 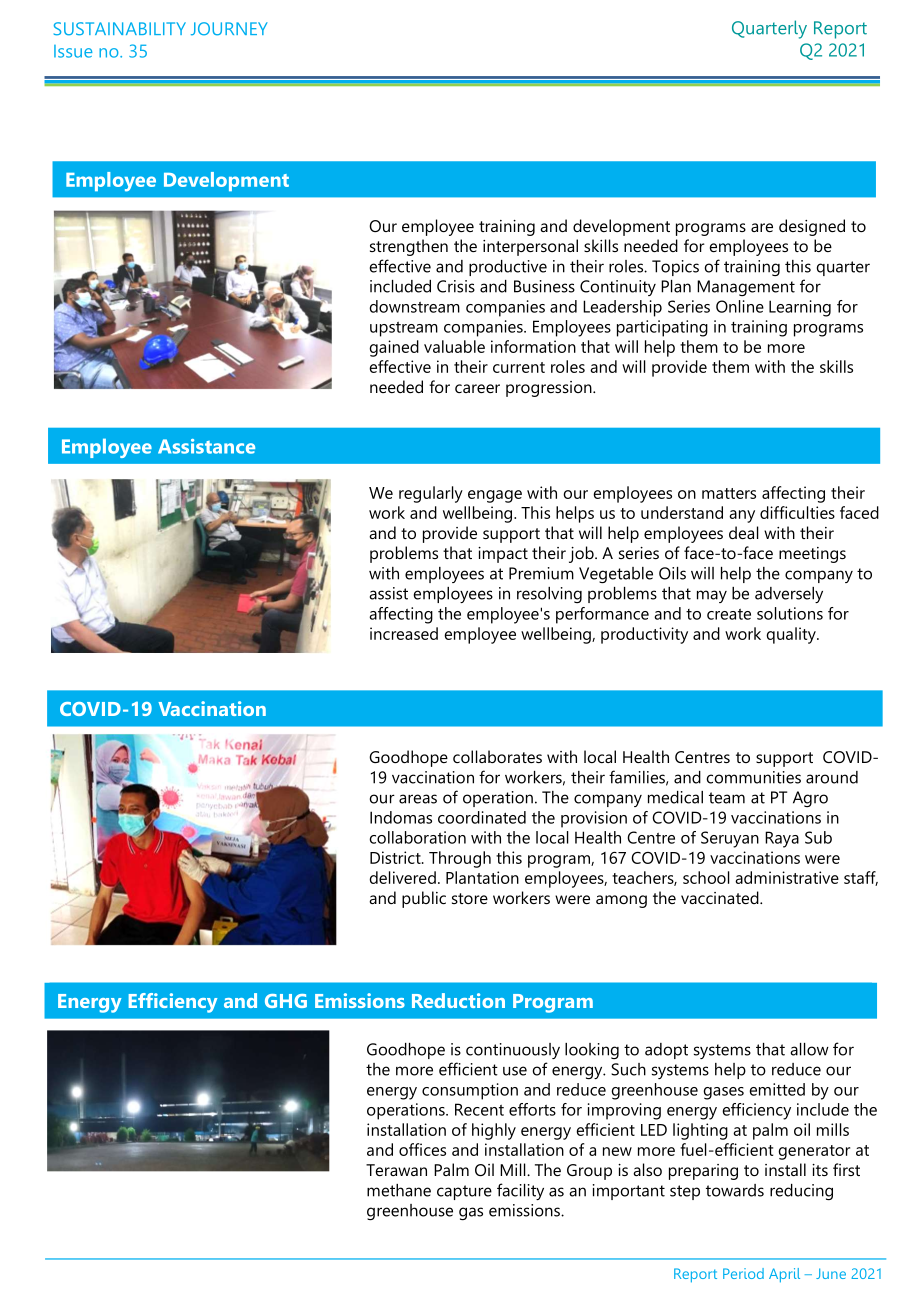 I want to click on SUSTAINABILITY, so click(x=120, y=29).
